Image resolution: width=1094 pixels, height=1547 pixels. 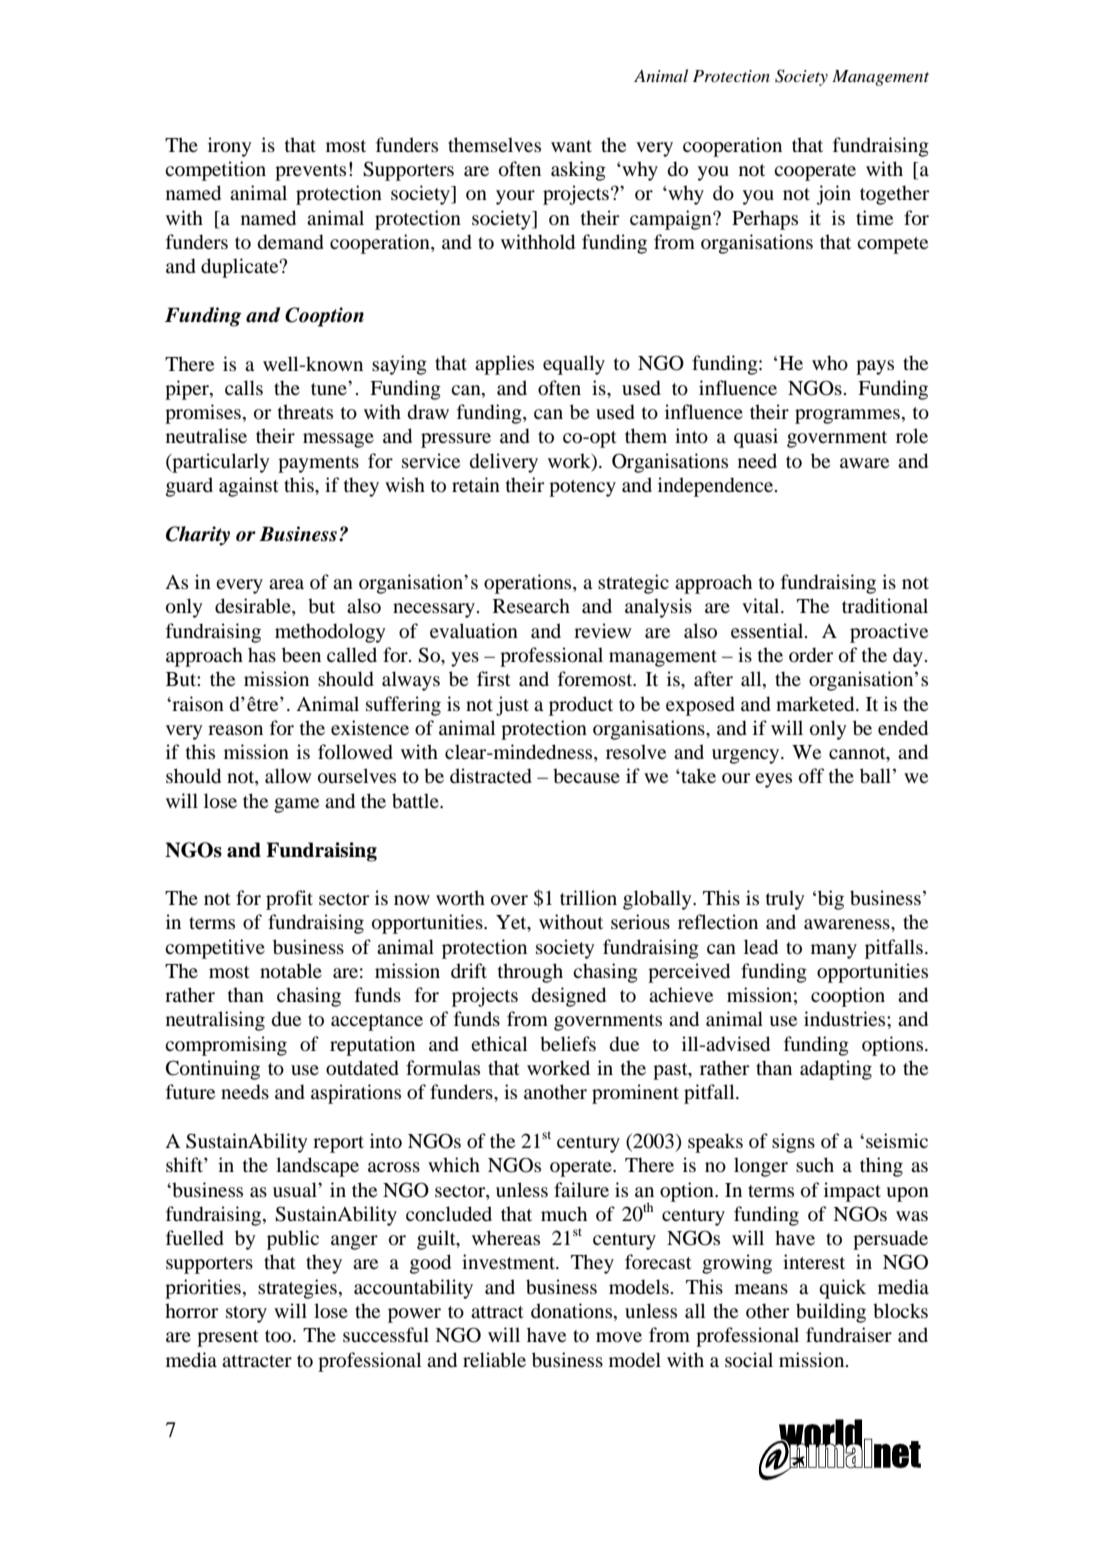 What do you see at coordinates (288, 776) in the screenshot?
I see `allow` at bounding box center [288, 776].
